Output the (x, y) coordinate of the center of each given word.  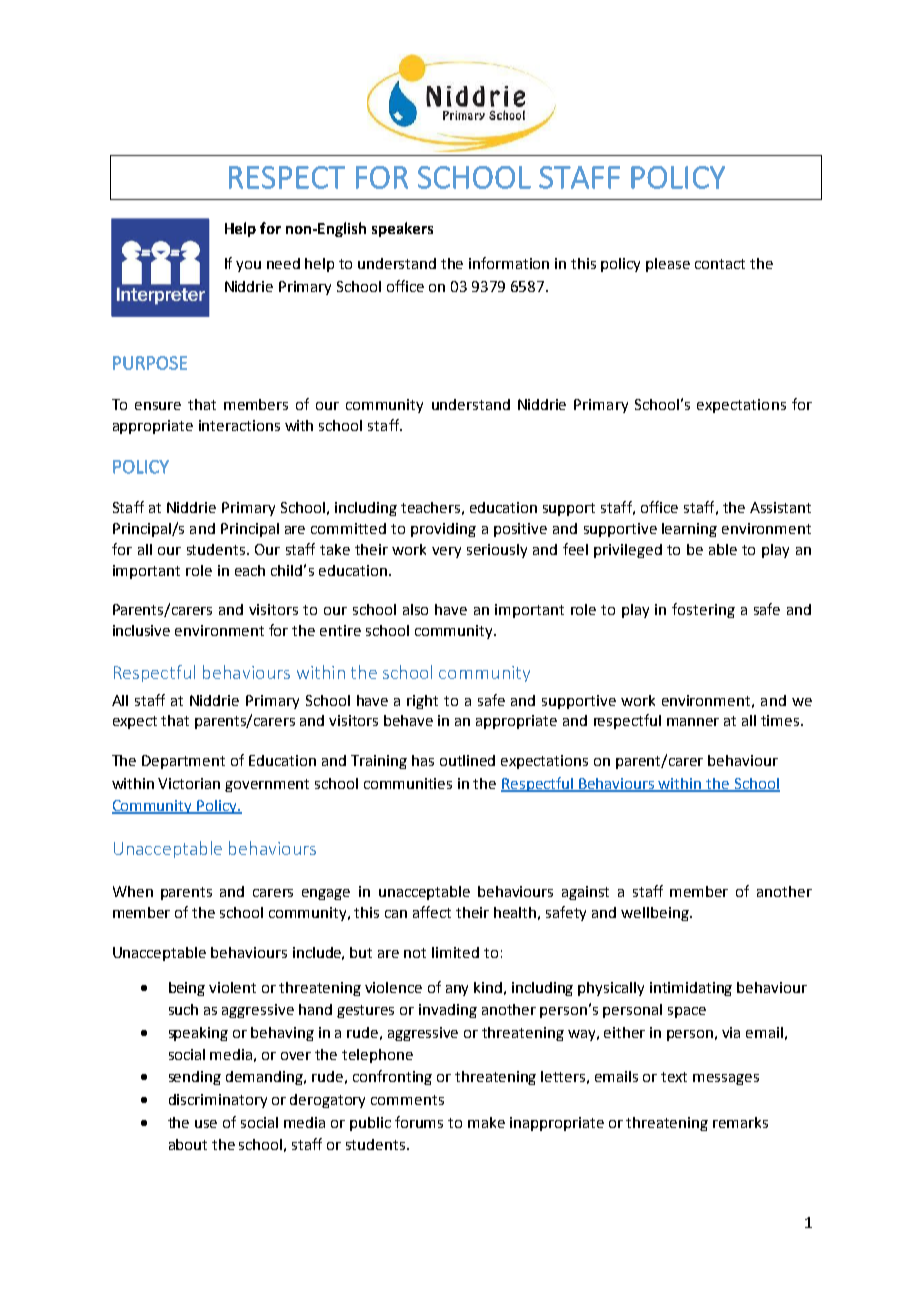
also (415, 609)
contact (720, 264)
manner (693, 722)
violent (232, 987)
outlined (467, 760)
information (509, 263)
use (206, 1124)
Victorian (189, 783)
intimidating (691, 989)
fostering (703, 610)
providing (443, 530)
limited (455, 952)
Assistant (780, 507)
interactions (239, 425)
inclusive (141, 630)
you (248, 266)
